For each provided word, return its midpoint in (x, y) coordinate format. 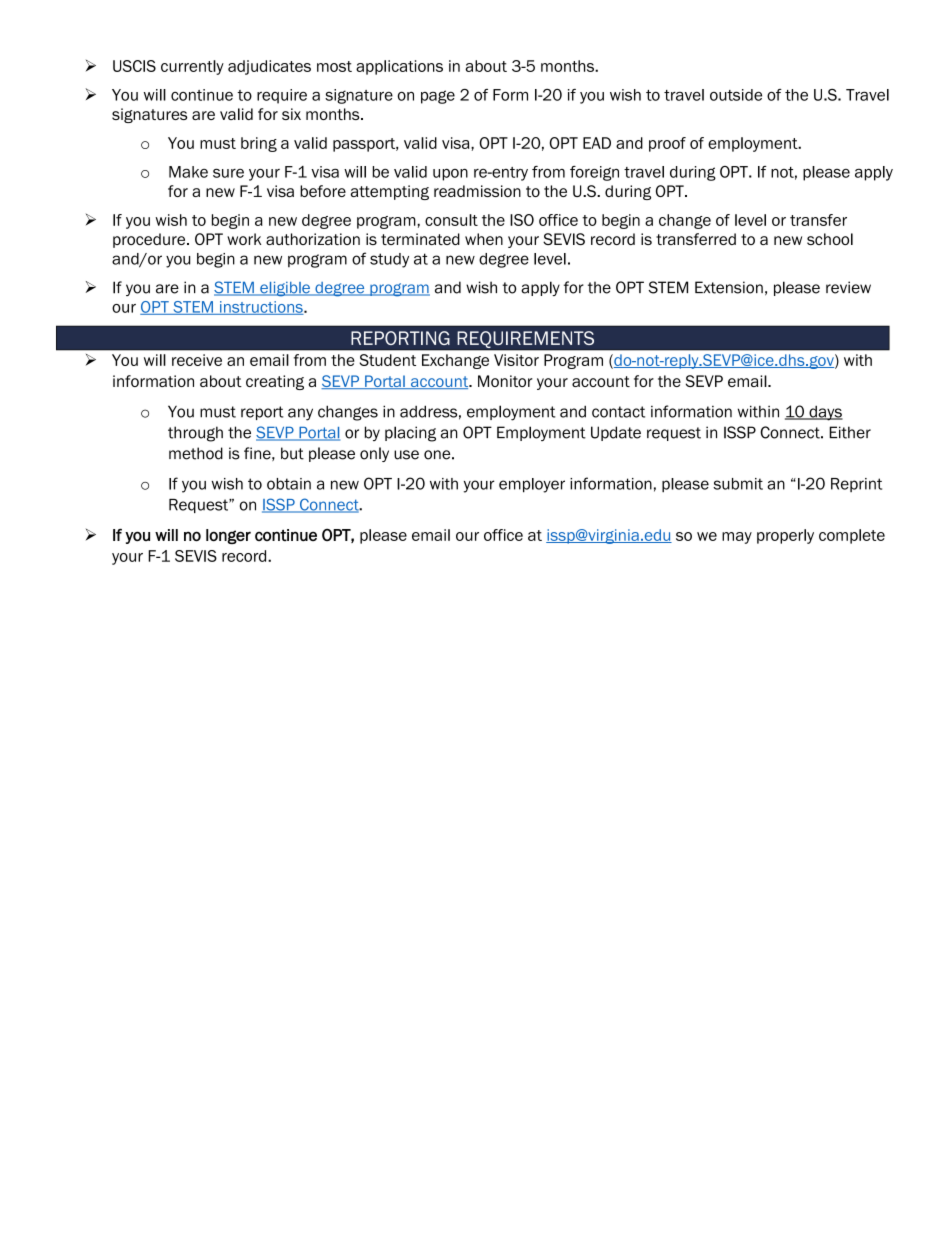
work (244, 239)
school (830, 239)
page (438, 97)
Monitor (505, 381)
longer (228, 536)
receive (197, 360)
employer (532, 485)
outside (736, 95)
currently (192, 67)
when (484, 239)
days (825, 413)
